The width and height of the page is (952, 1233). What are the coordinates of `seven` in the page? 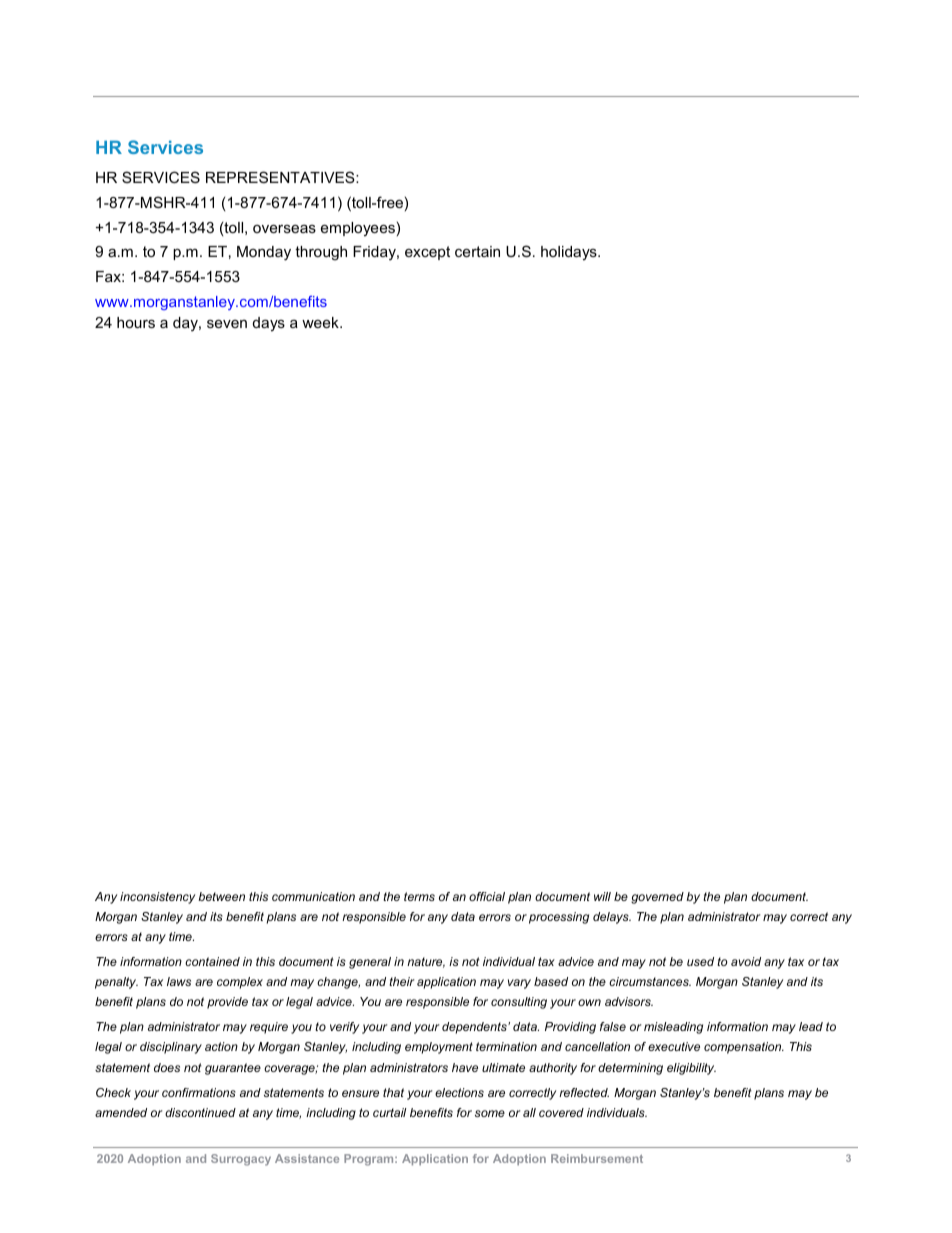 It's located at (227, 323).
